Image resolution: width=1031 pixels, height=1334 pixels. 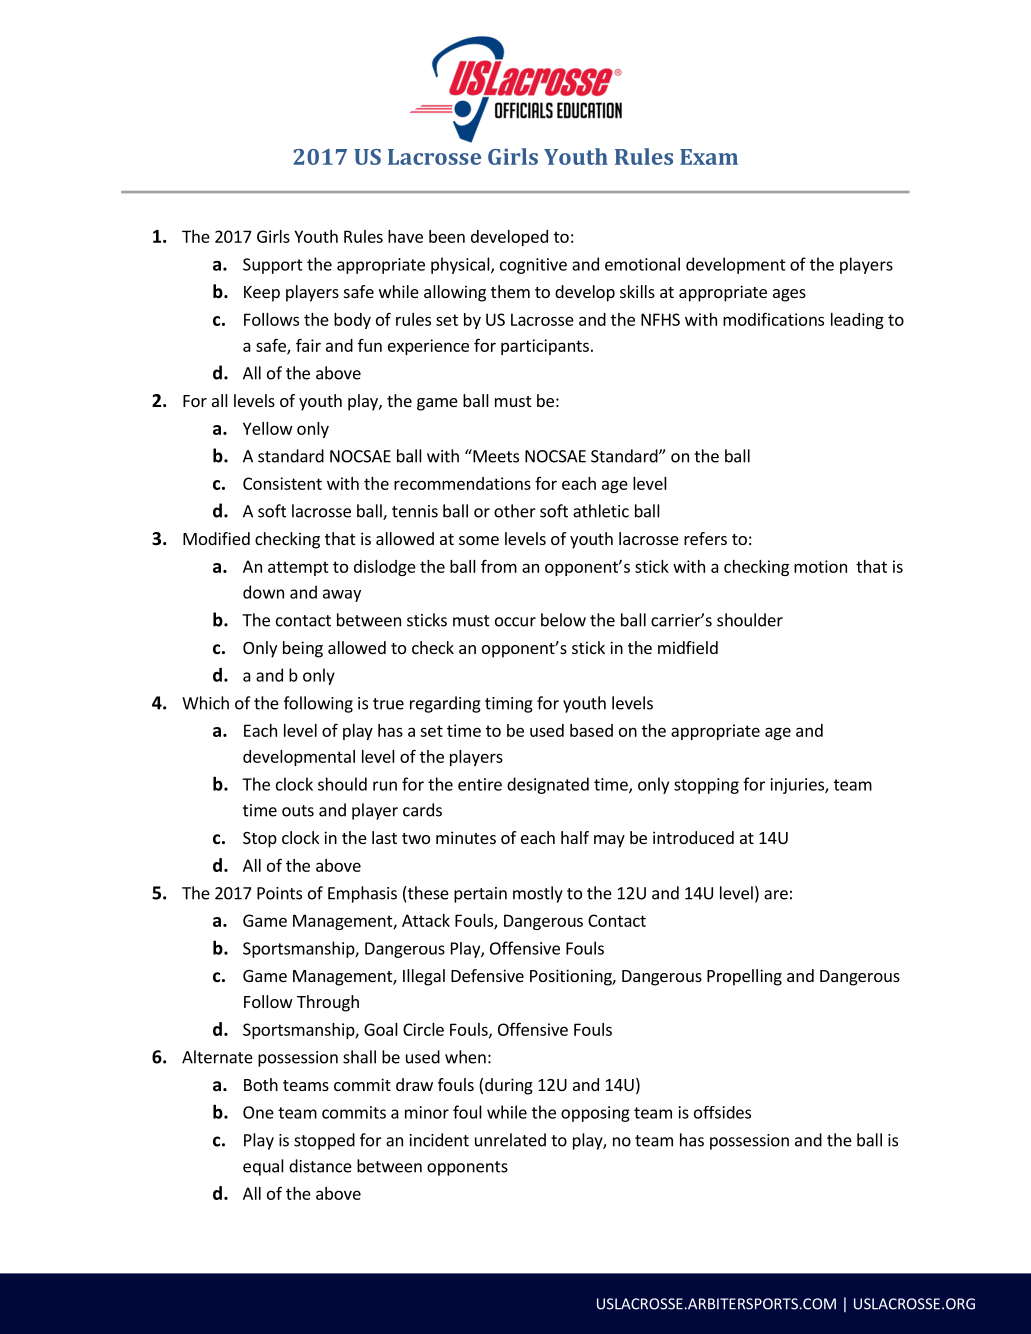 I want to click on cognitive, so click(x=533, y=266).
